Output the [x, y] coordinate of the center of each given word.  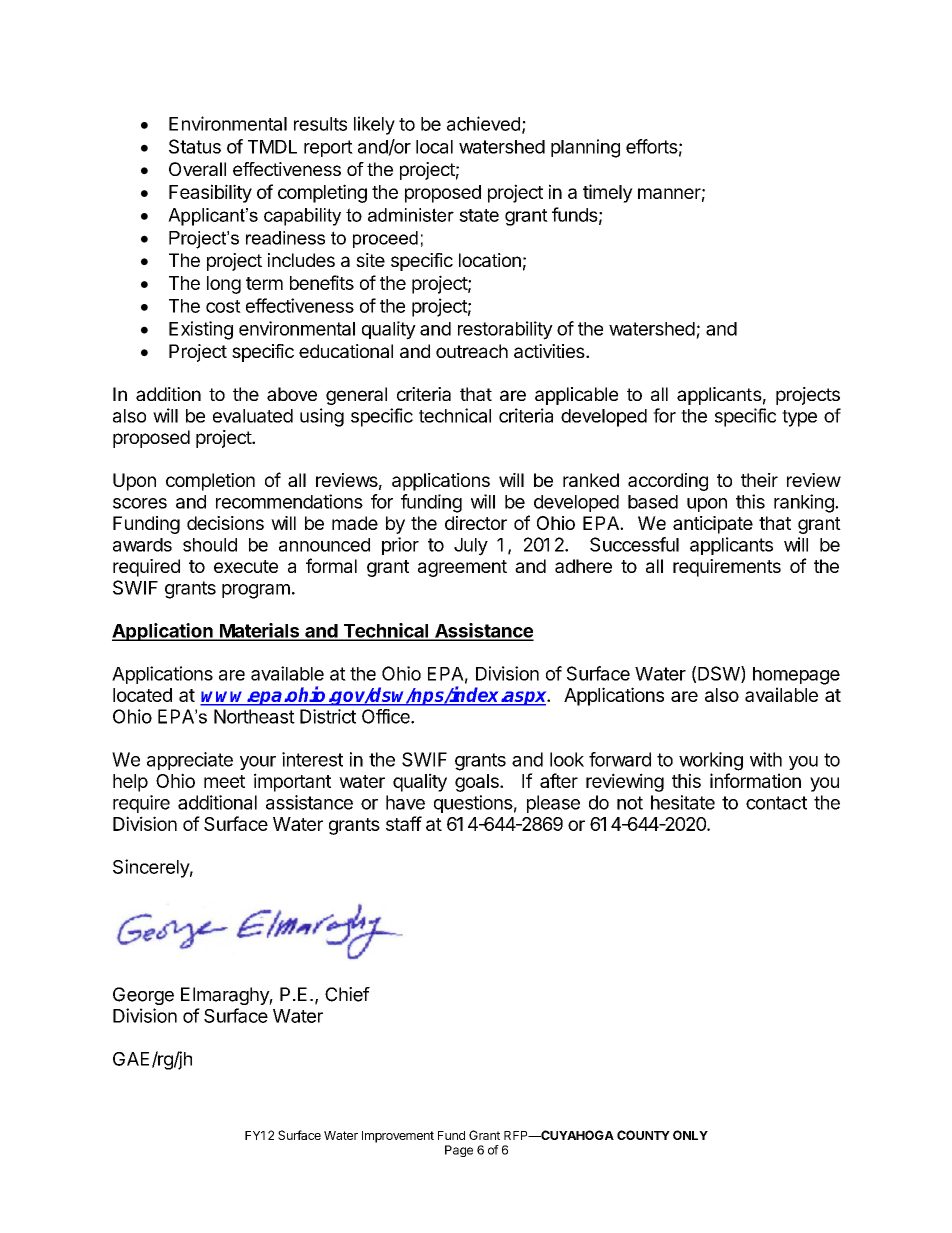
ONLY [690, 1135]
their [759, 480]
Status [195, 146]
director [476, 523]
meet [224, 781]
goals [478, 783]
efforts [652, 146]
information [755, 780]
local [434, 147]
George [143, 996]
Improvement [398, 1137]
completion [210, 482]
